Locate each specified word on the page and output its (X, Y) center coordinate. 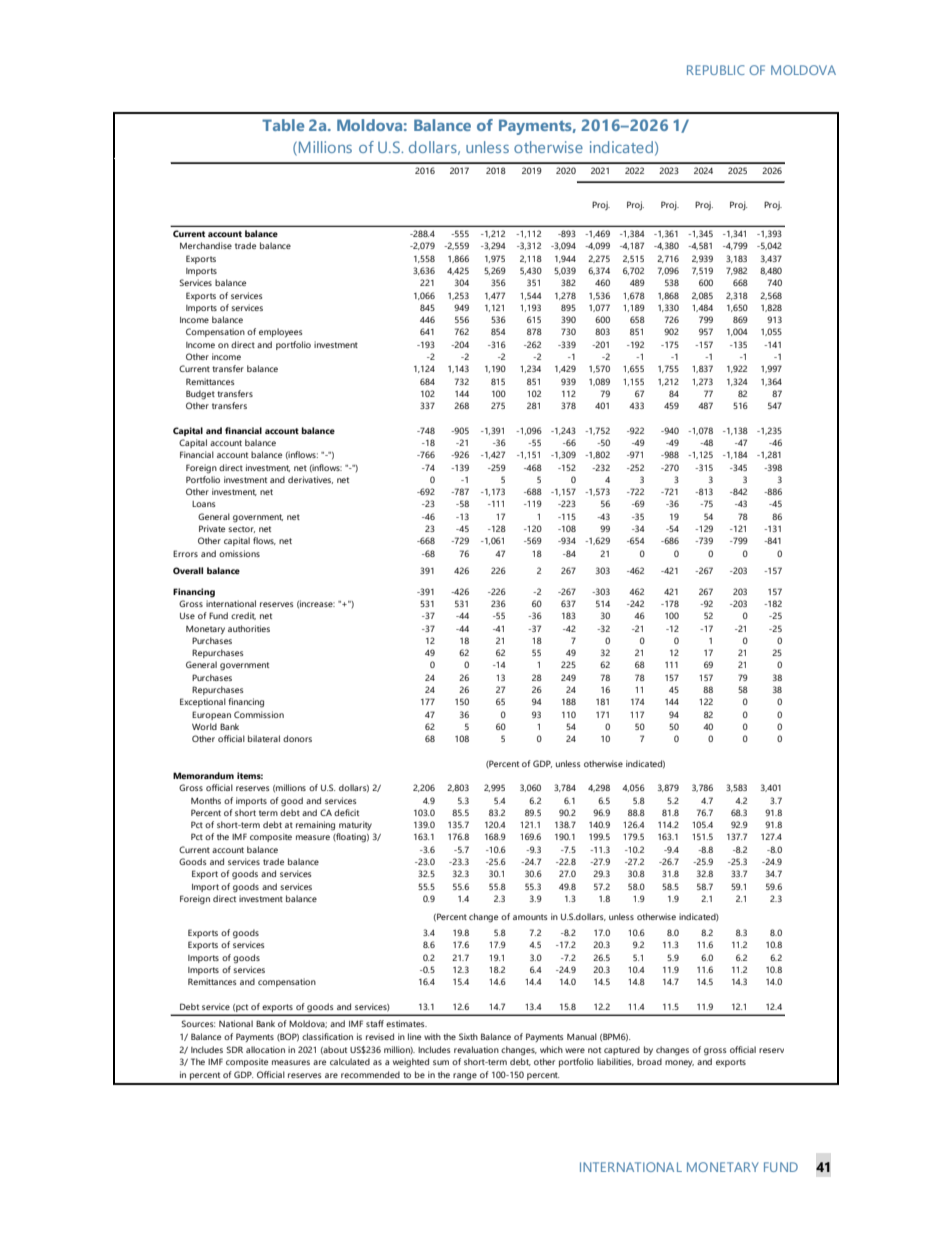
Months (206, 800)
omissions (239, 553)
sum (441, 1062)
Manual (582, 1036)
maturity (355, 825)
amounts (530, 917)
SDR (234, 1049)
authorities (249, 628)
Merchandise (206, 245)
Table (283, 125)
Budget (200, 395)
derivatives (310, 480)
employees (280, 332)
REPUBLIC (715, 70)
